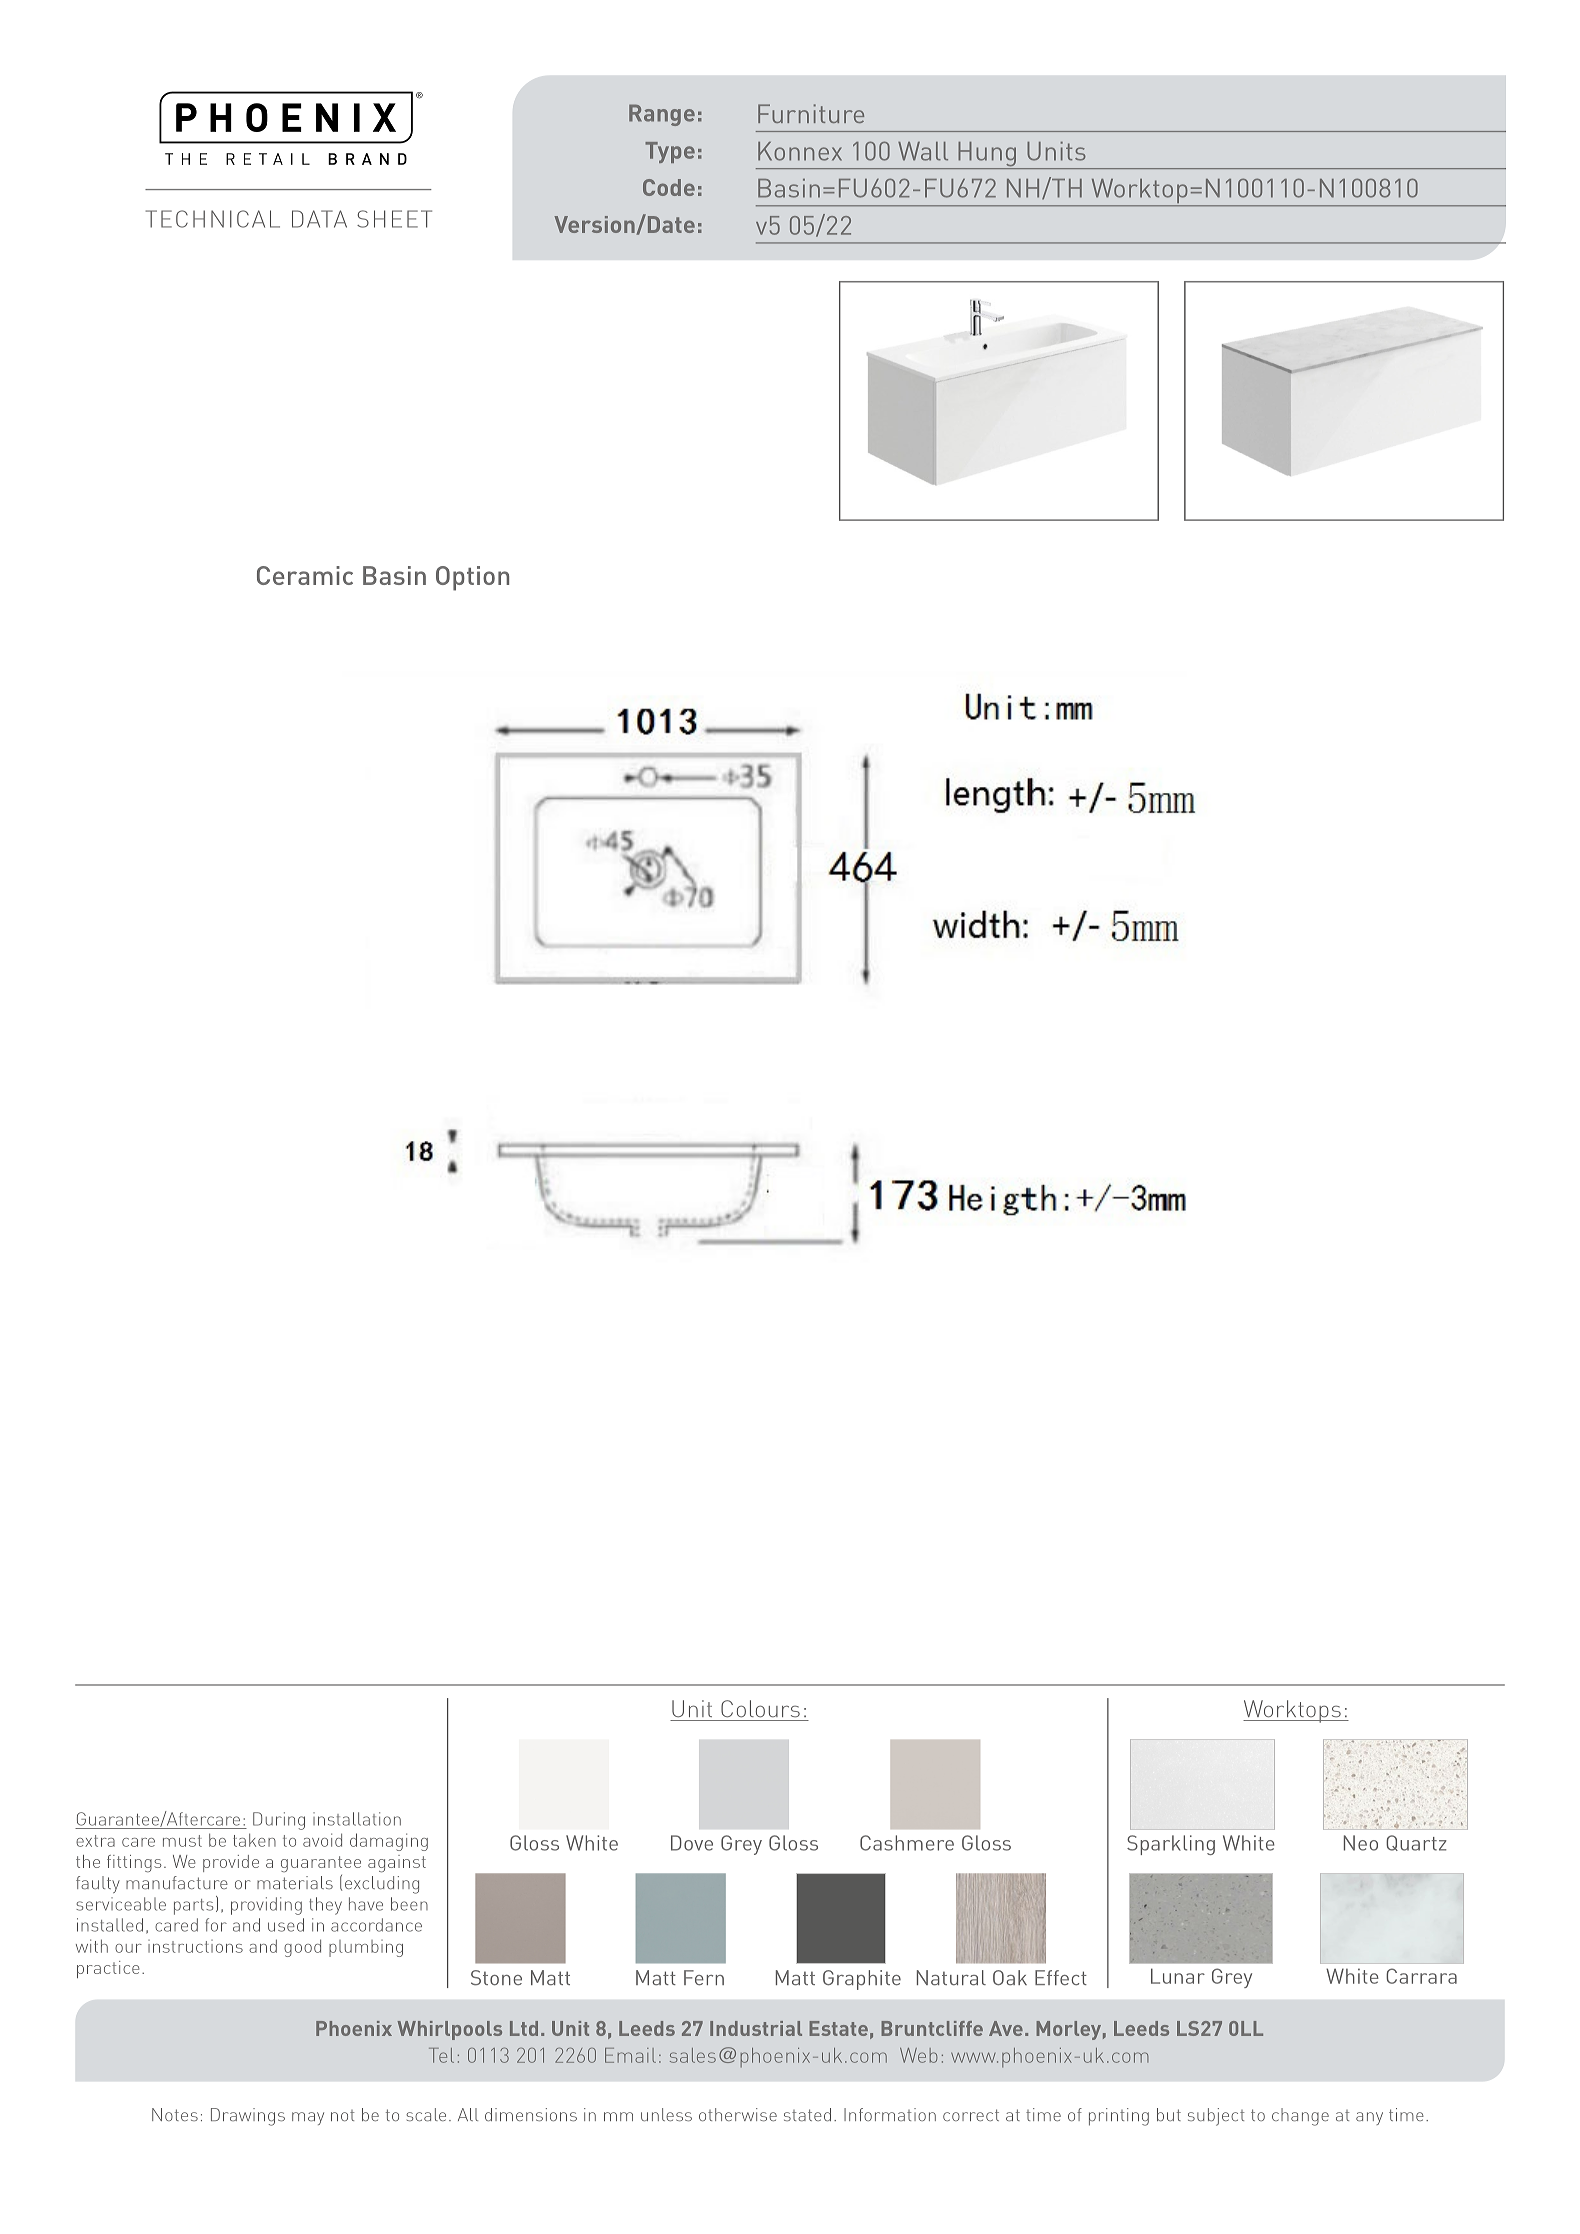 This page has height=2234, width=1580. What do you see at coordinates (212, 219) in the page?
I see `TECHNICAL` at bounding box center [212, 219].
